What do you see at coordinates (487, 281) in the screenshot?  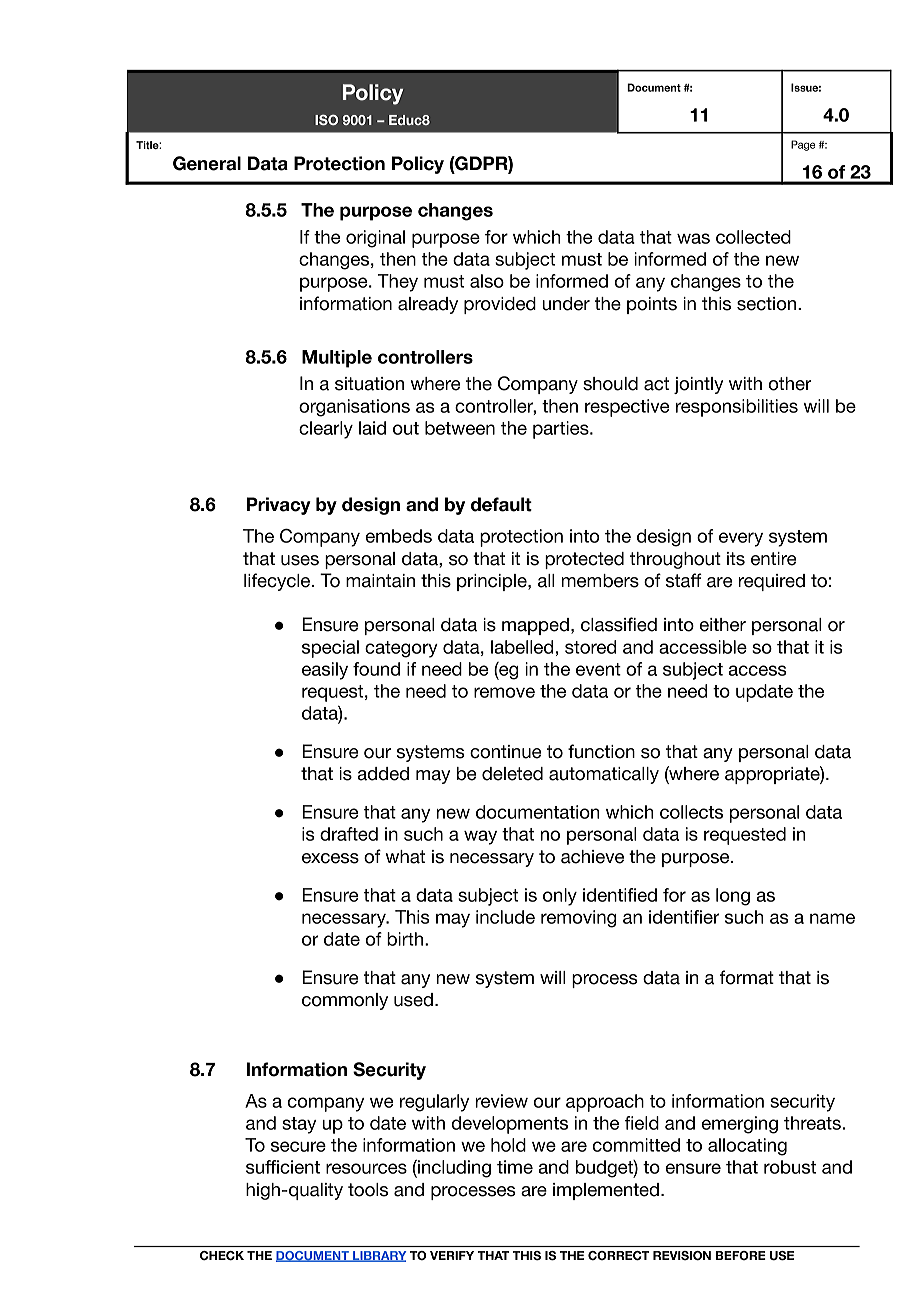 I see `also` at bounding box center [487, 281].
